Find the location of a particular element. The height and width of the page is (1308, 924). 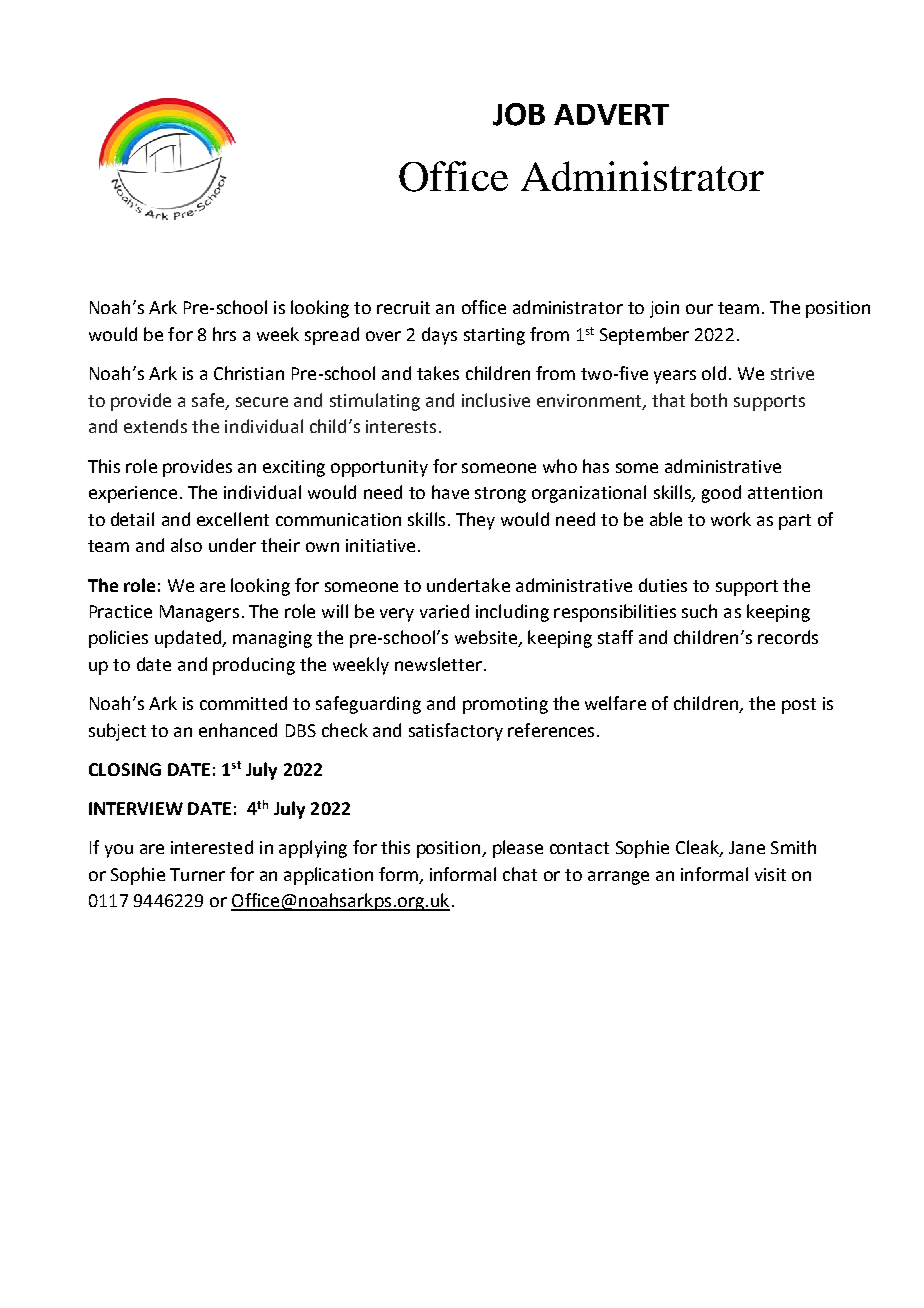

interested is located at coordinates (212, 847).
